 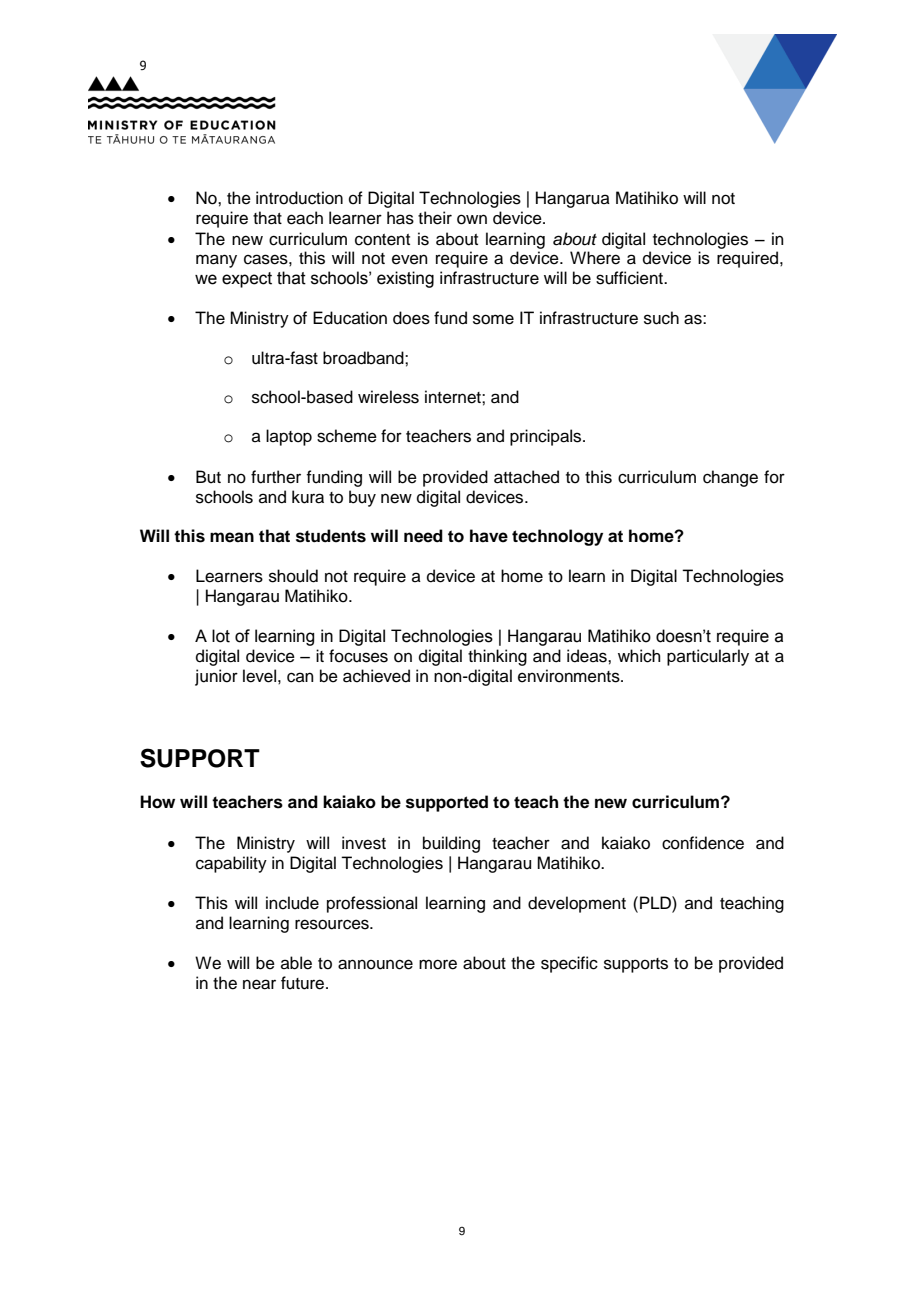 I want to click on laptop, so click(x=289, y=437).
